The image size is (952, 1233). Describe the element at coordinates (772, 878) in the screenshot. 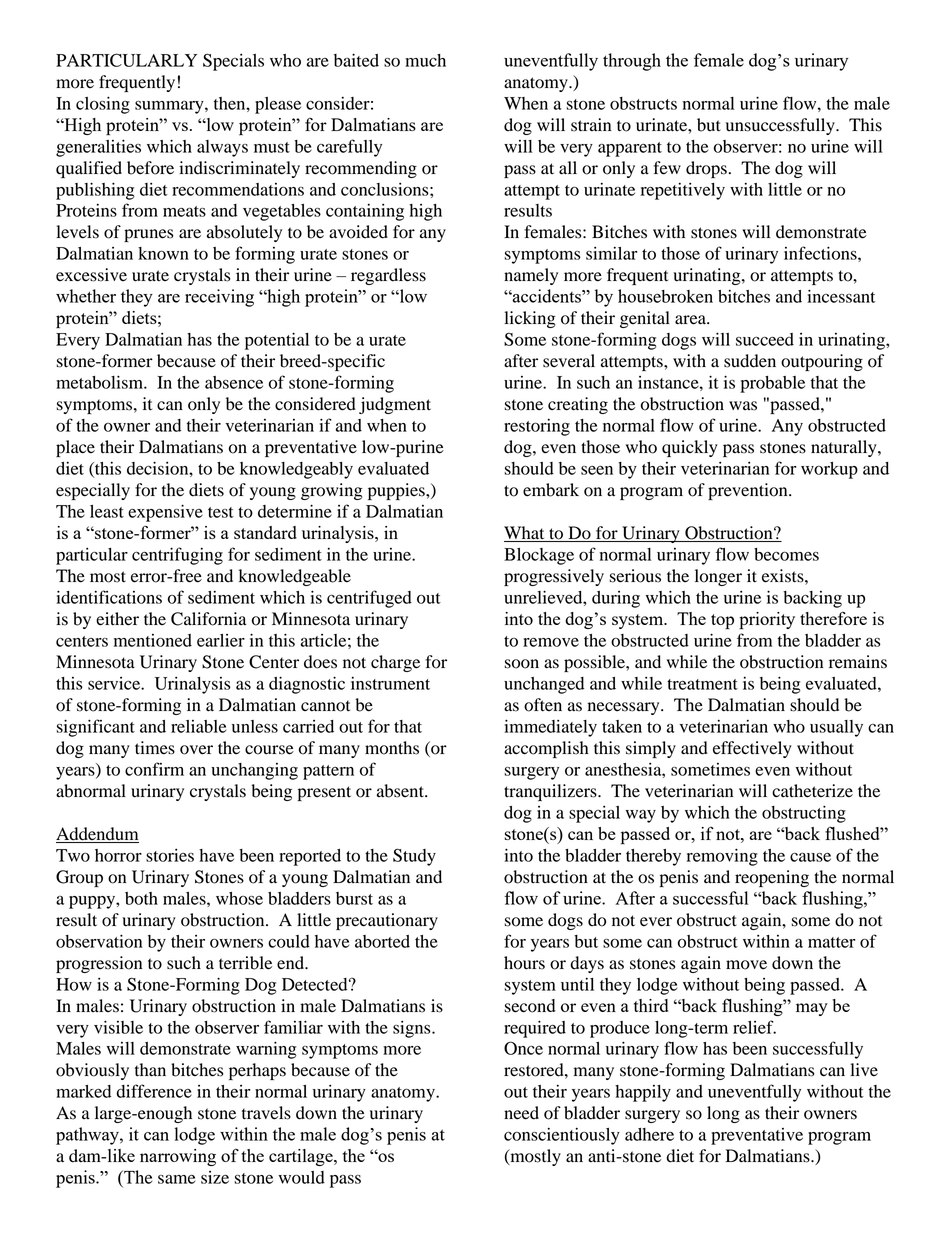

I see `reopening` at that location.
